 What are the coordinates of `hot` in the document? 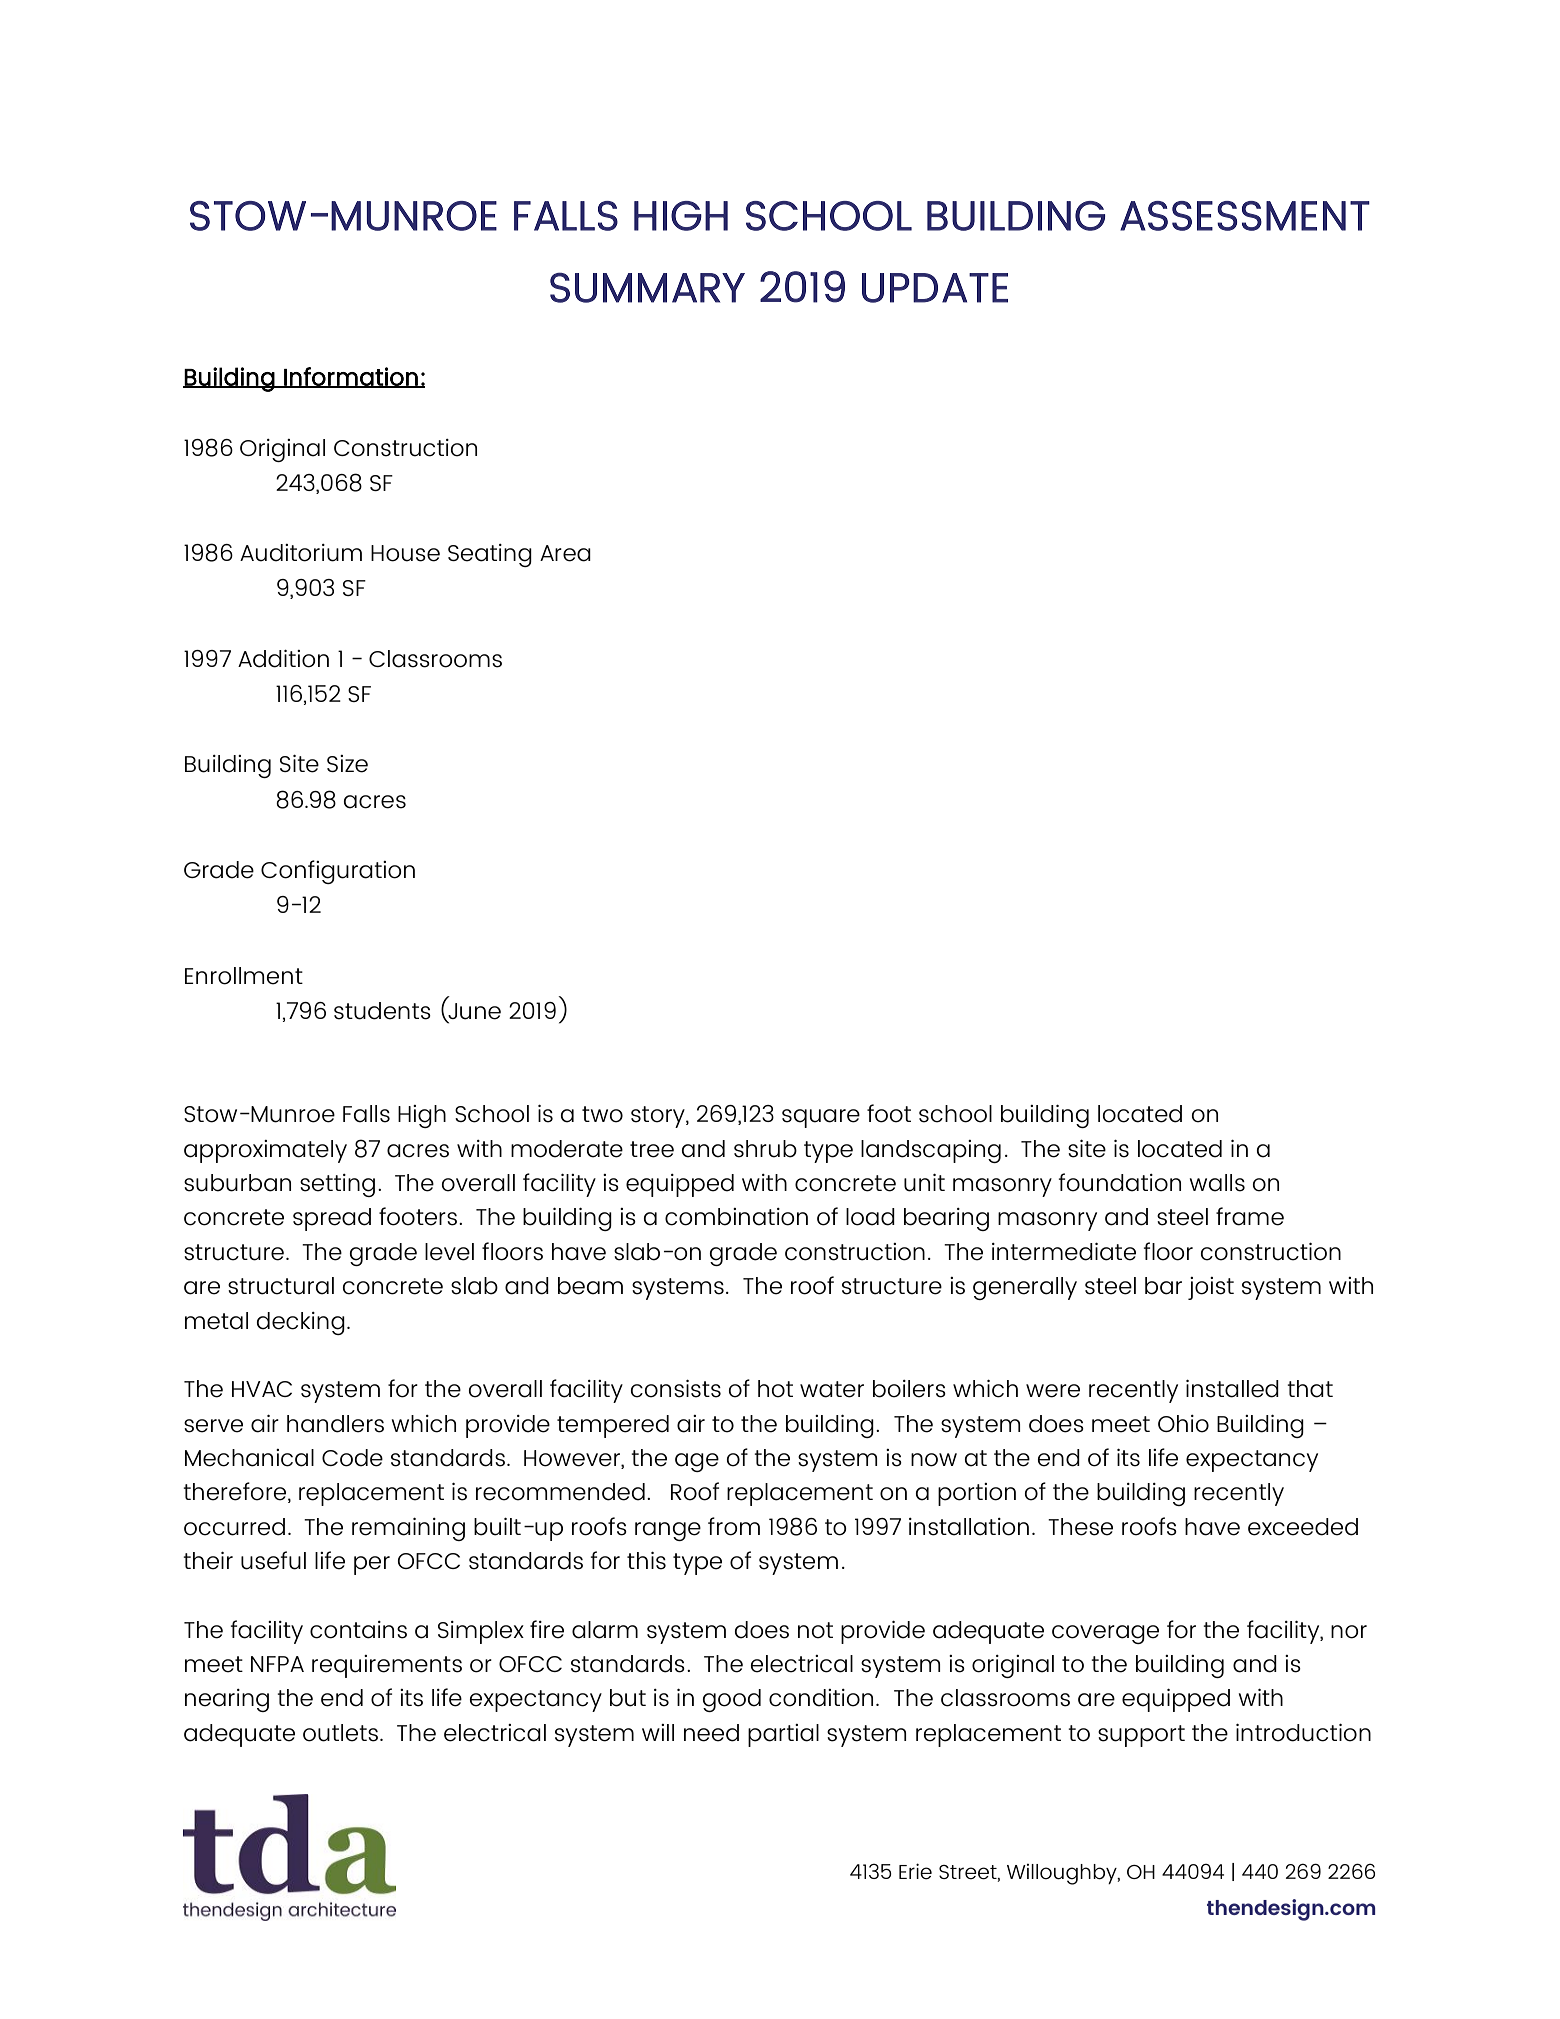 It's located at (775, 1389).
